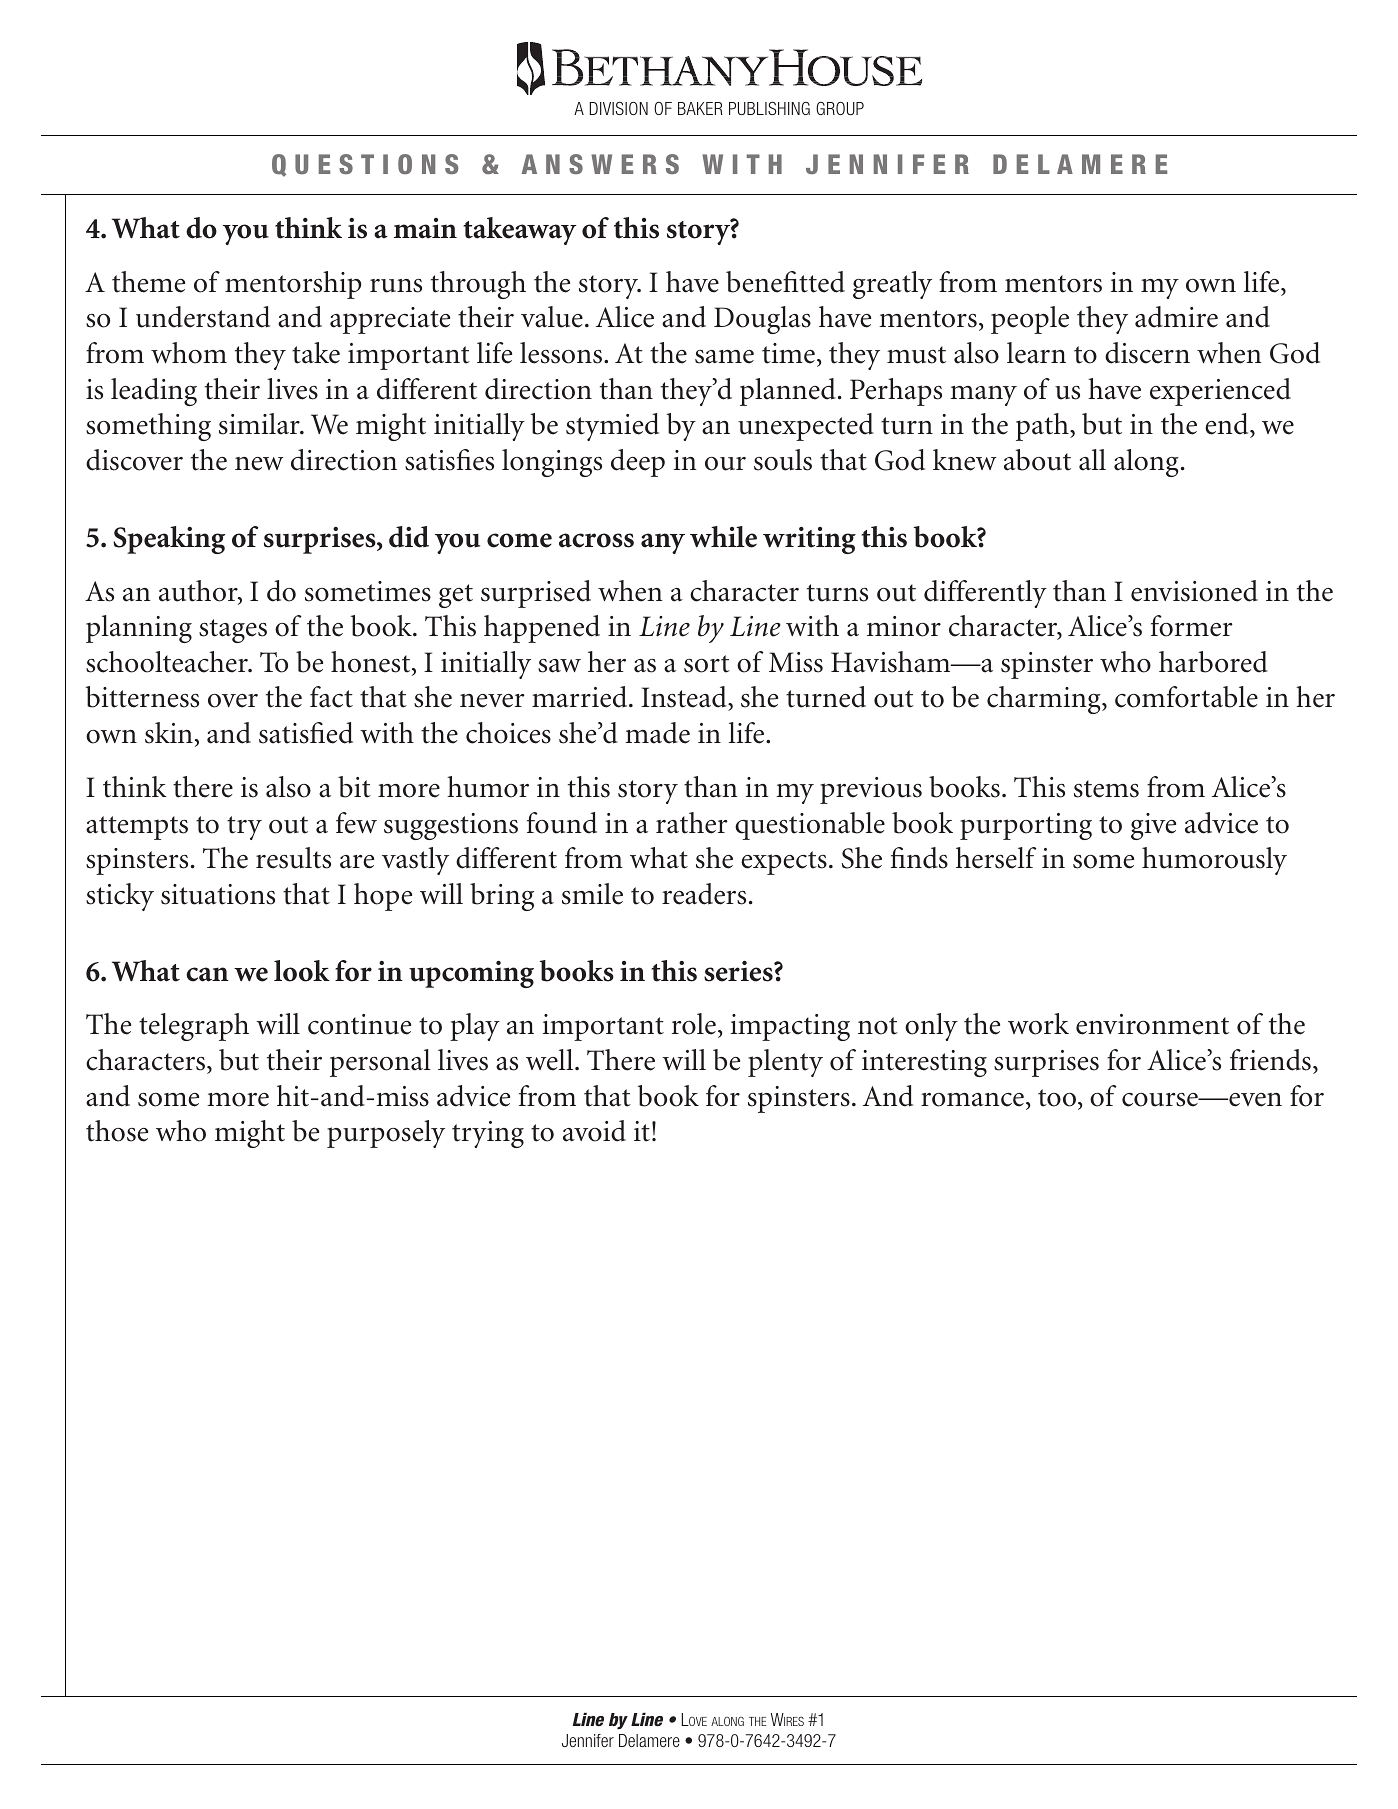 The image size is (1398, 1809). Describe the element at coordinates (840, 108) in the screenshot. I see `GROUP` at that location.
